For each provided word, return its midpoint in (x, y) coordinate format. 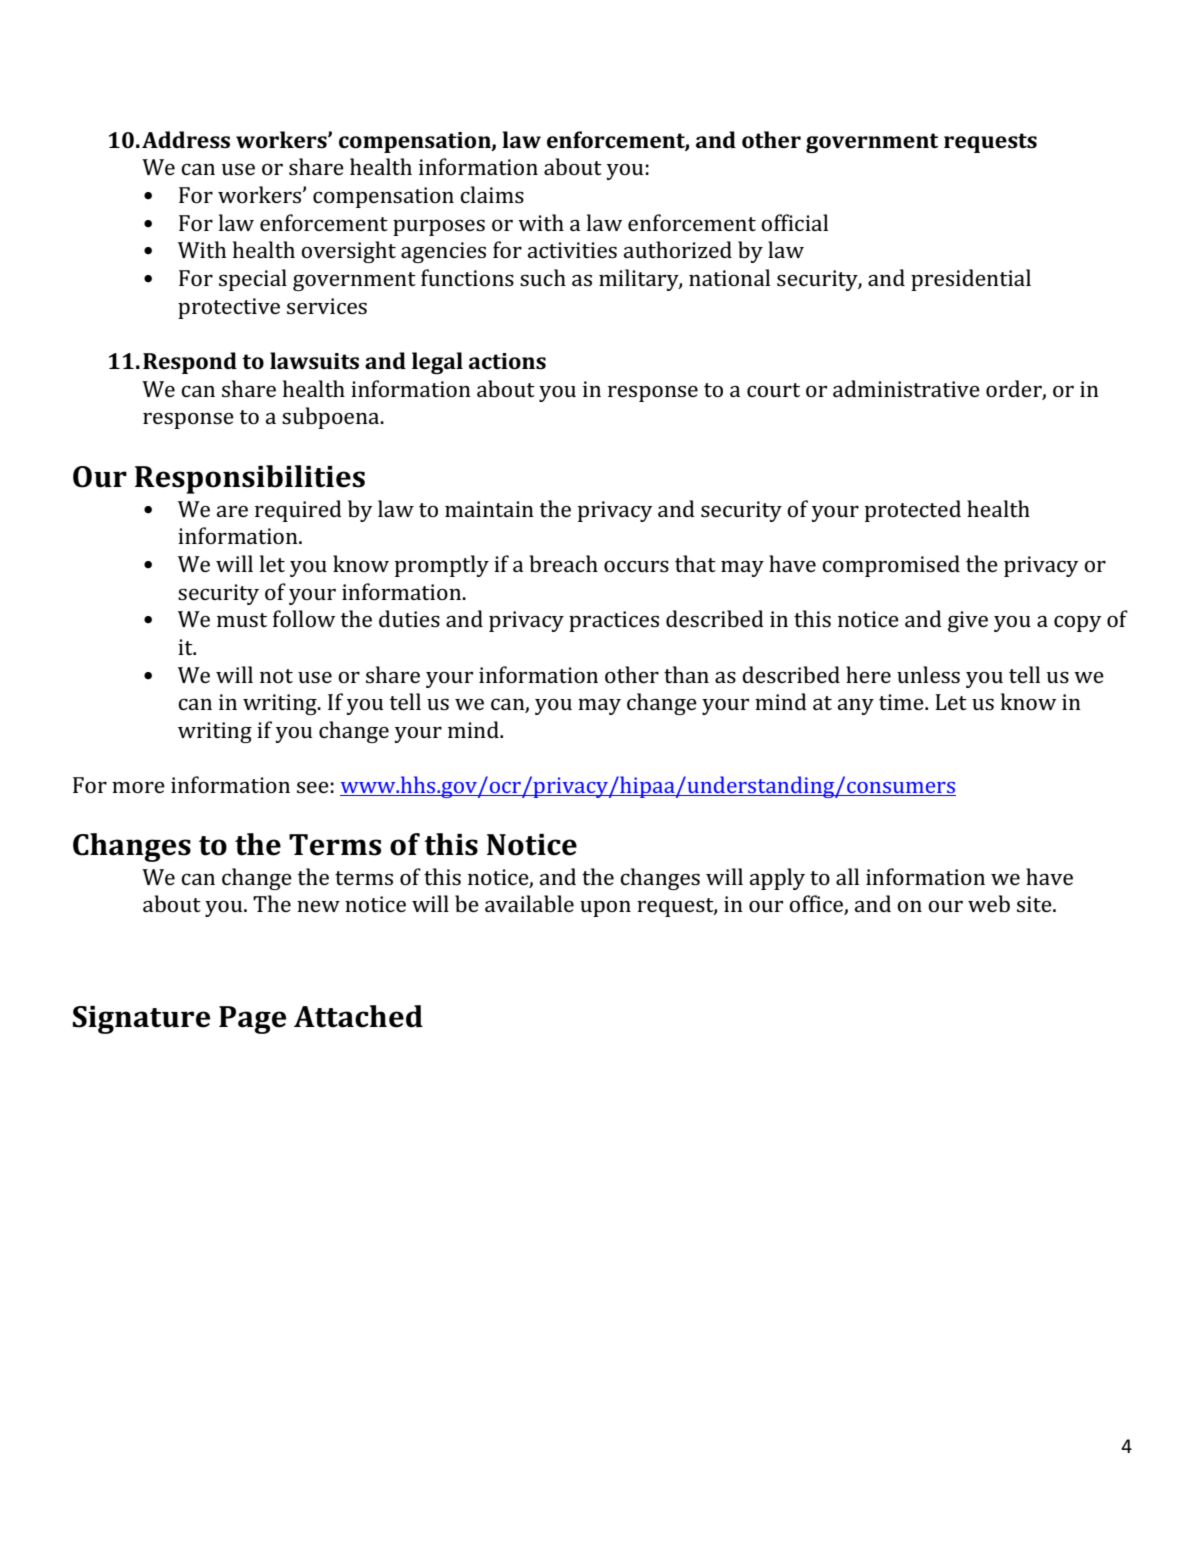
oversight (348, 252)
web (989, 904)
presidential (971, 280)
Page (252, 1020)
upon (605, 909)
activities (572, 250)
